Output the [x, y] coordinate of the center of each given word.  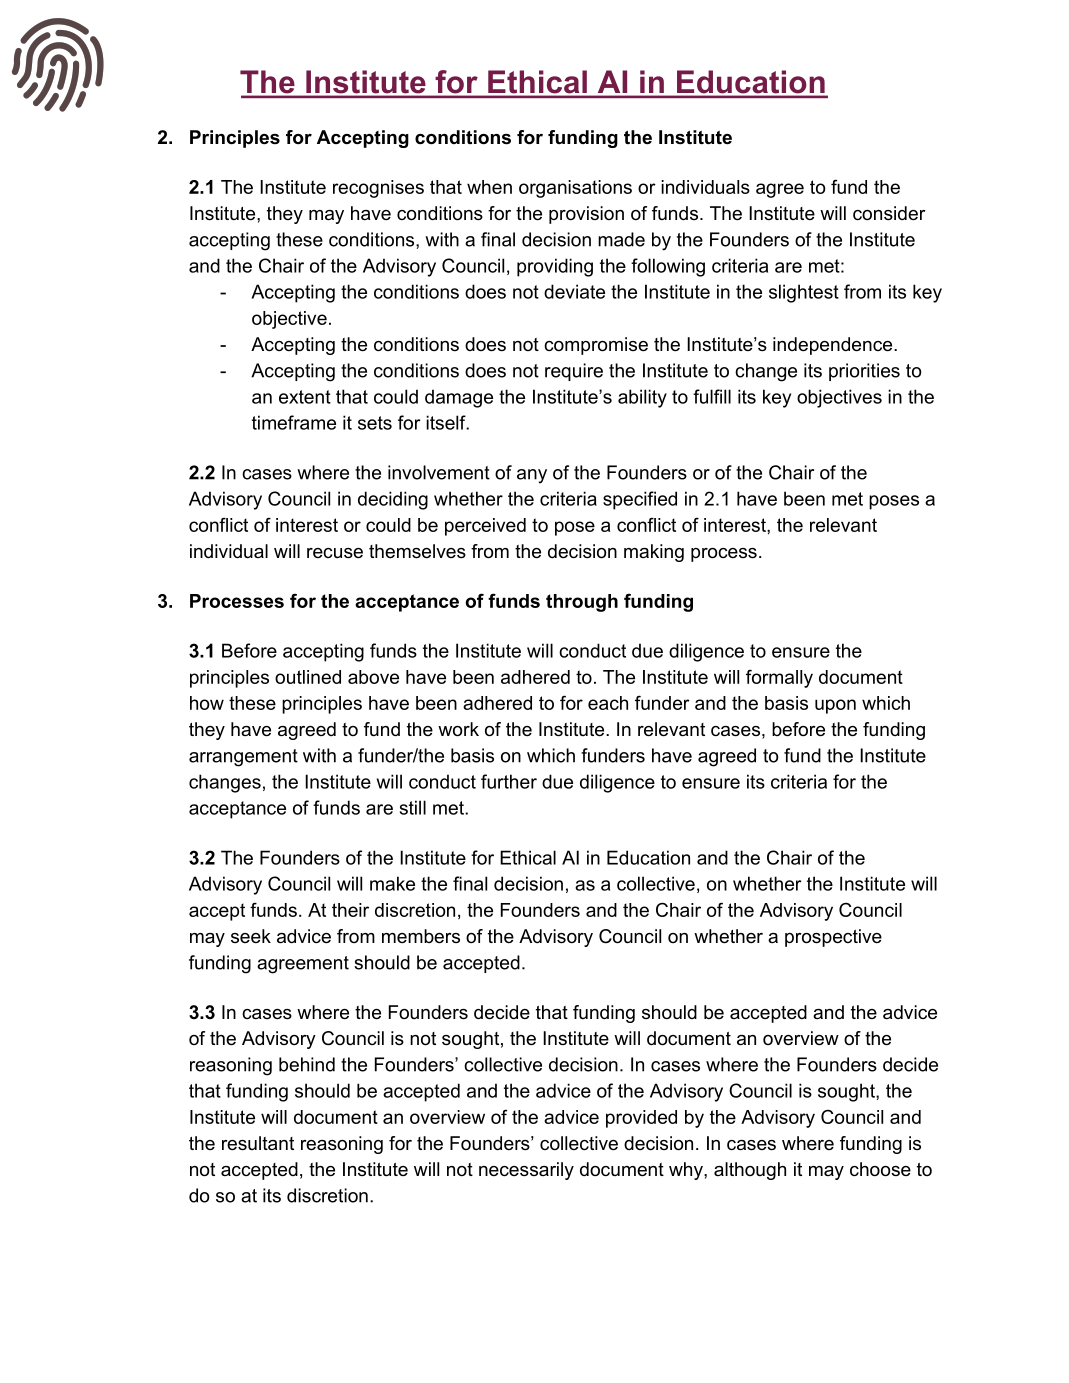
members [421, 936]
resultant [258, 1143]
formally [779, 678]
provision [586, 215]
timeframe [294, 422]
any [532, 476]
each [608, 703]
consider [889, 213]
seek [251, 936]
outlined [308, 677]
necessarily [526, 1171]
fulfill [712, 396]
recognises [378, 189]
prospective [833, 938]
